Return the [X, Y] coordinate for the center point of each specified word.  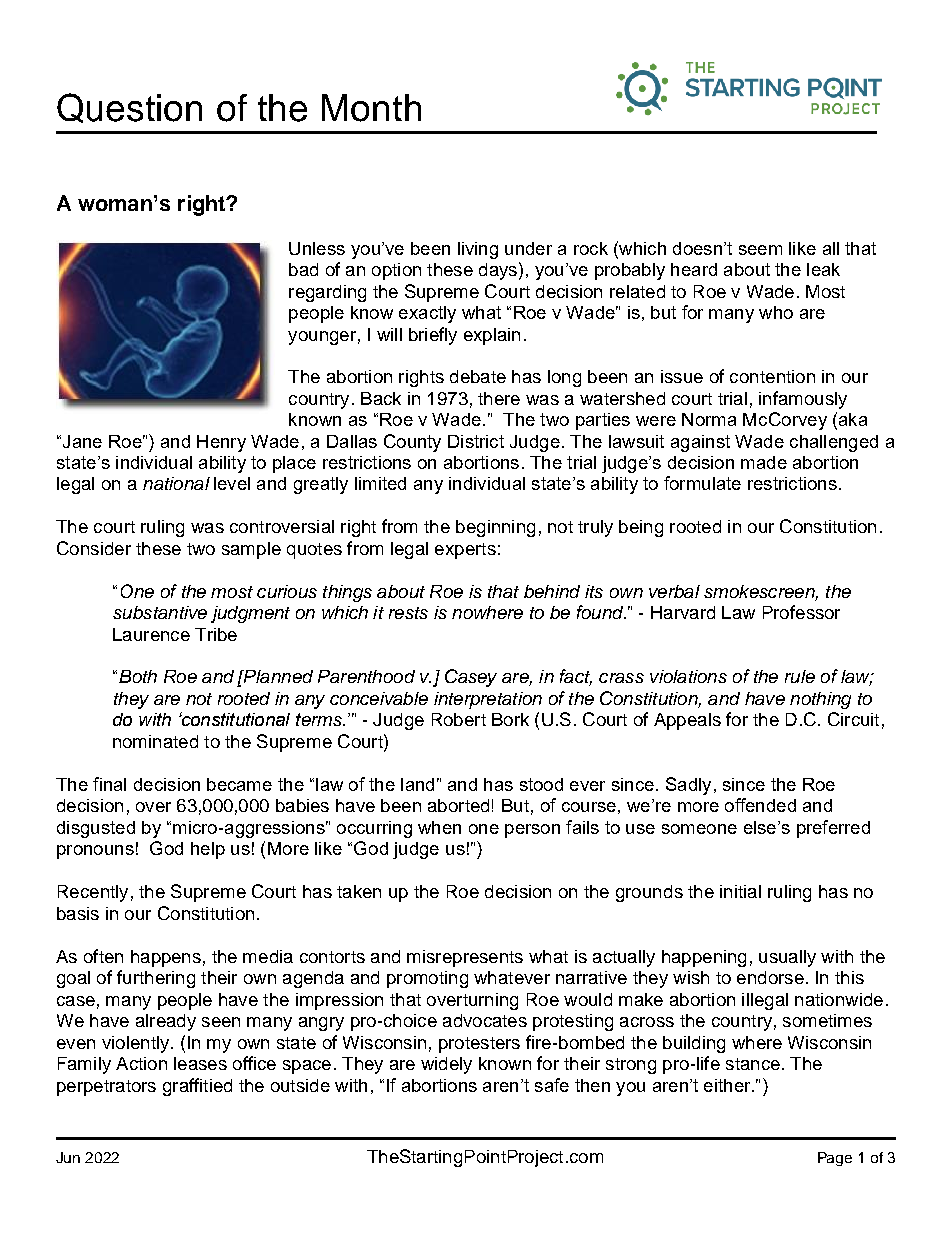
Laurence [151, 634]
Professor [801, 612]
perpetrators [106, 1088]
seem [760, 250]
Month [371, 108]
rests [408, 613]
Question [129, 108]
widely [446, 1065]
